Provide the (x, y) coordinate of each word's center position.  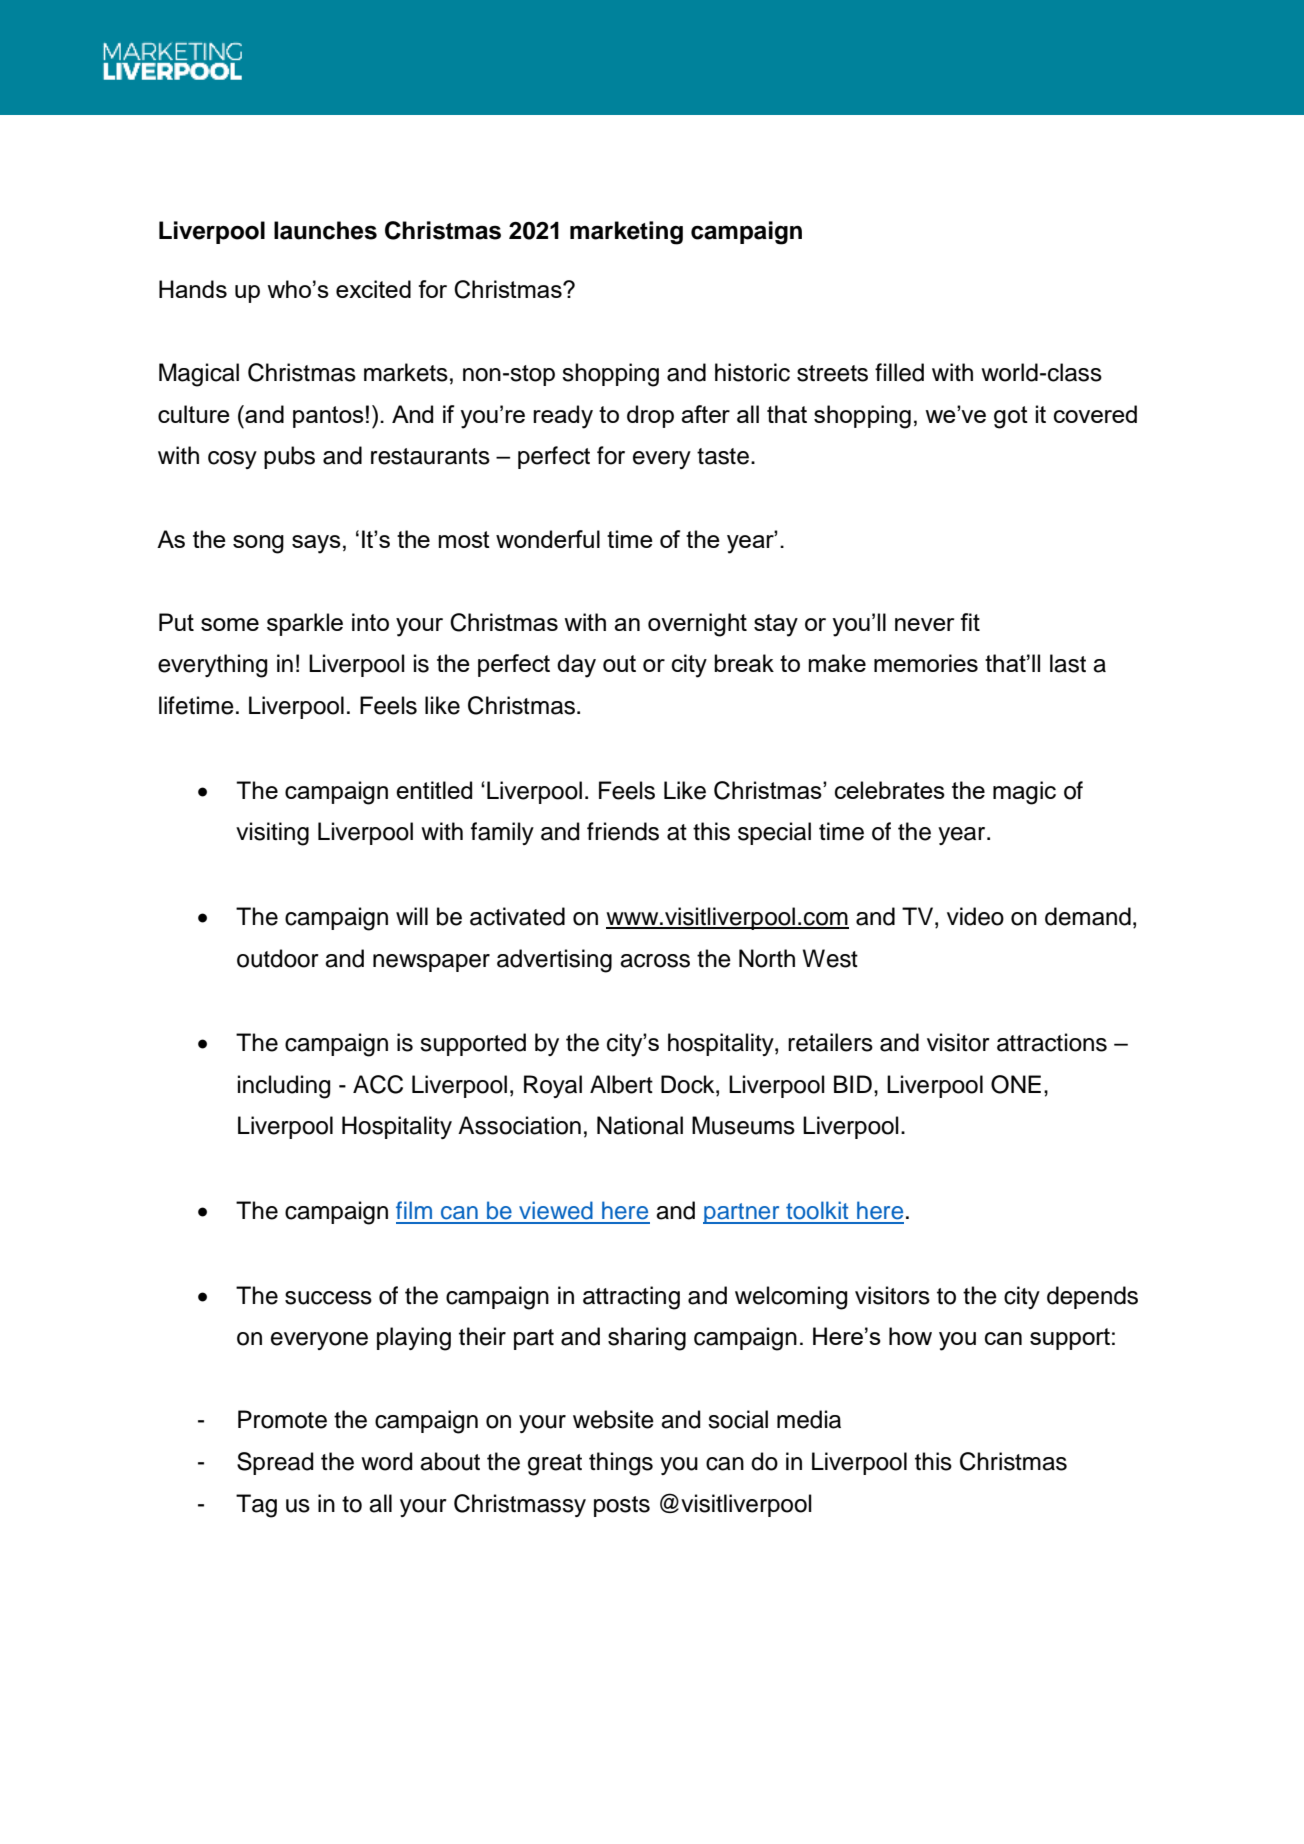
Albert (621, 1084)
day (576, 666)
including (284, 1087)
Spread (275, 1463)
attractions (1052, 1042)
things (621, 1464)
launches (325, 230)
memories (926, 663)
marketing (626, 233)
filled (899, 372)
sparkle (305, 624)
